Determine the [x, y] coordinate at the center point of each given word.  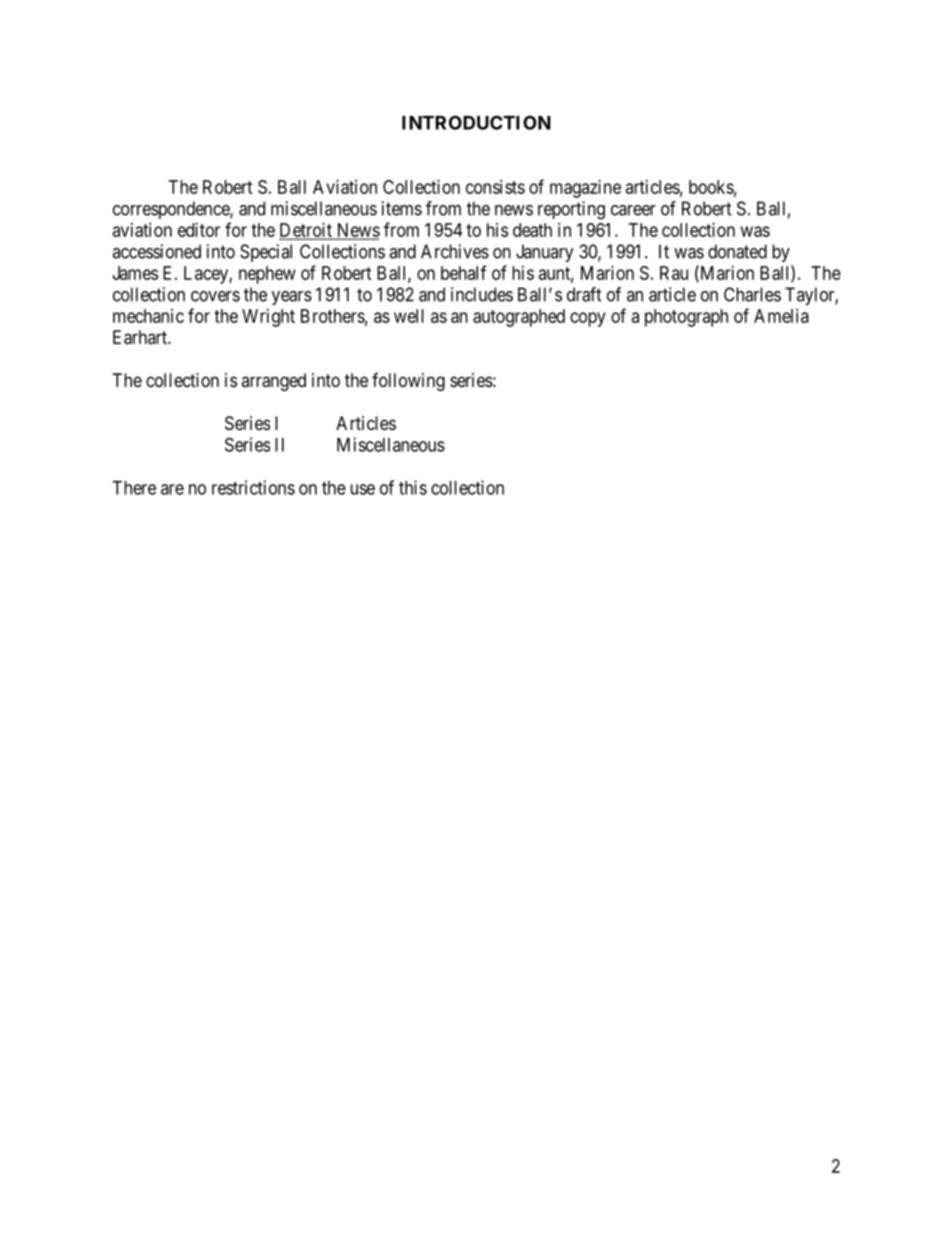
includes [482, 294]
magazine [585, 189]
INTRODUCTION [476, 122]
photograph [686, 318]
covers [215, 296]
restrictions [253, 487]
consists [495, 187]
